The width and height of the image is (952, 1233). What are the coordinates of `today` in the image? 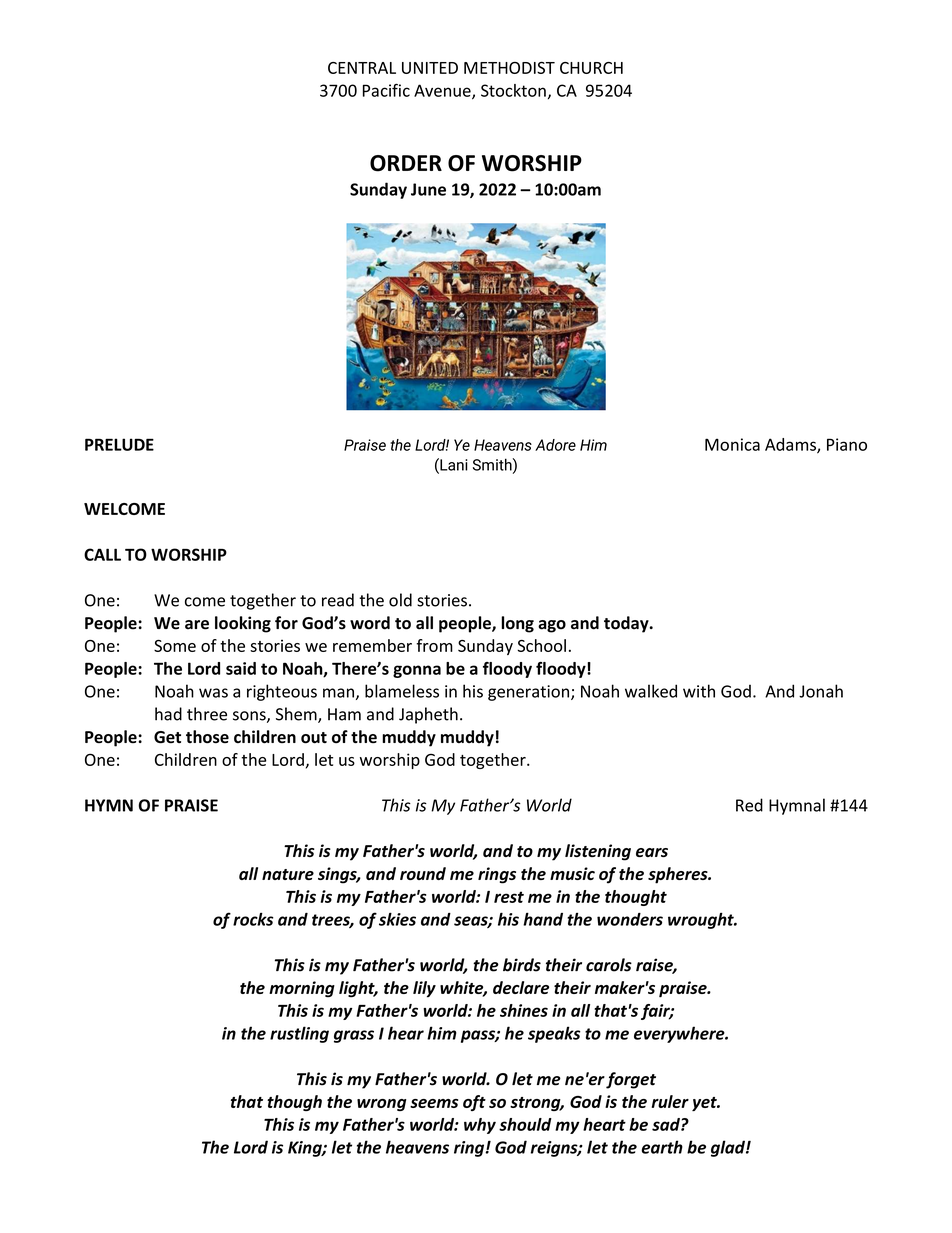 It's located at (627, 624).
